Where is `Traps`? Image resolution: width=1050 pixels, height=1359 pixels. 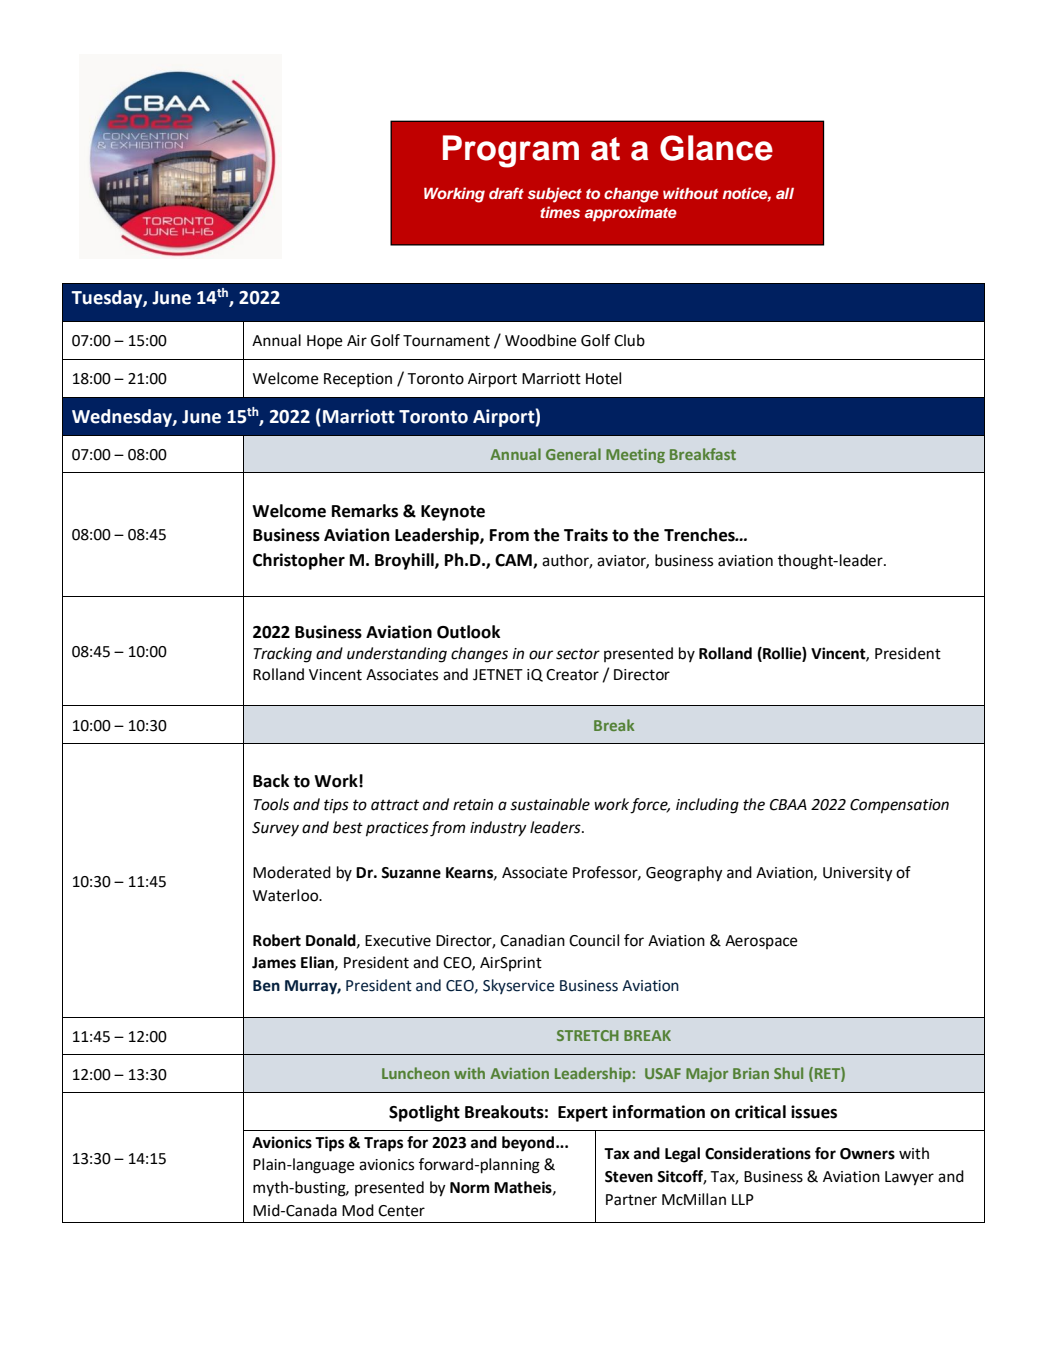
Traps is located at coordinates (383, 1144).
